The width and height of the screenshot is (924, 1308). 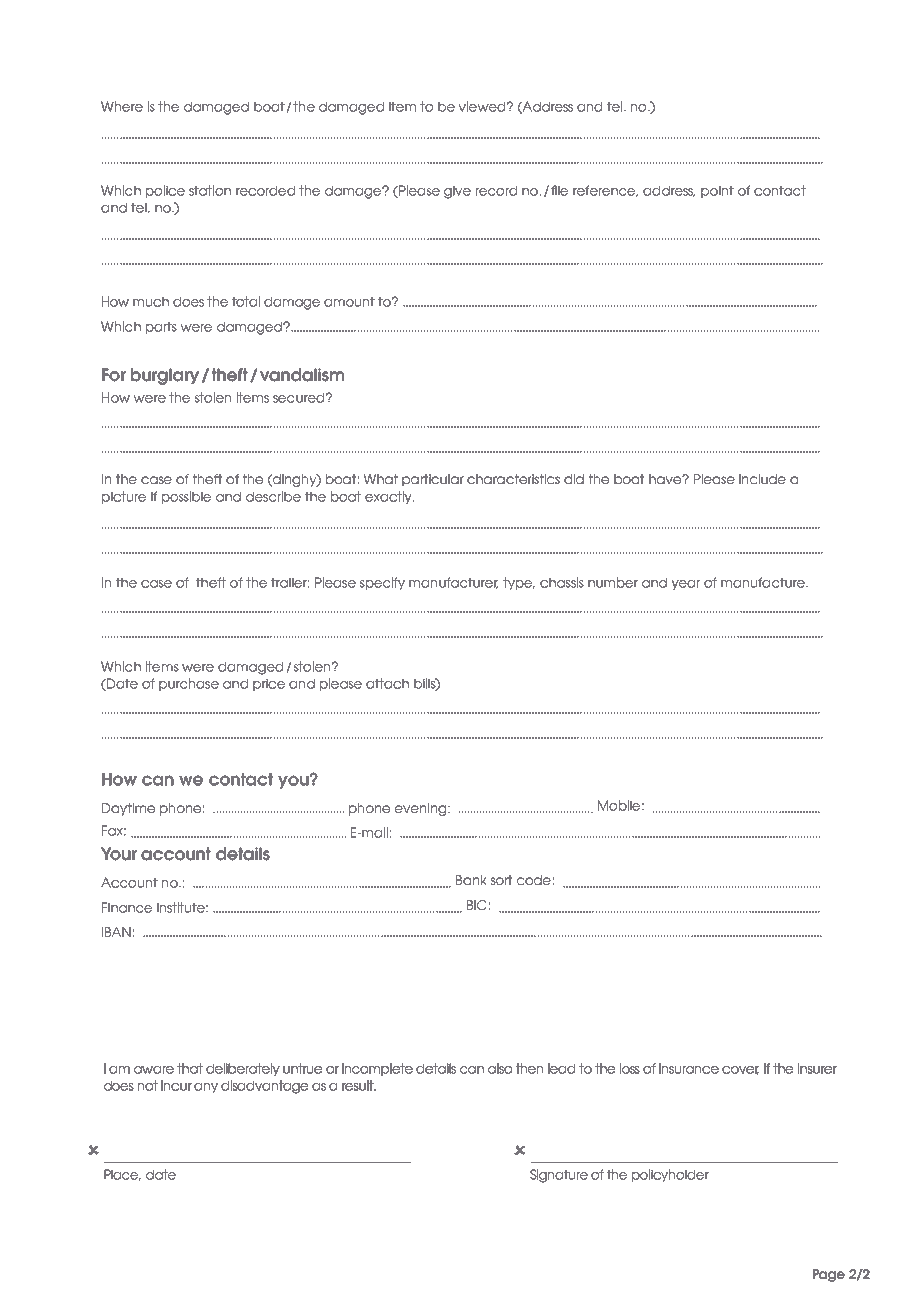 What do you see at coordinates (457, 192) in the screenshot?
I see `give` at bounding box center [457, 192].
